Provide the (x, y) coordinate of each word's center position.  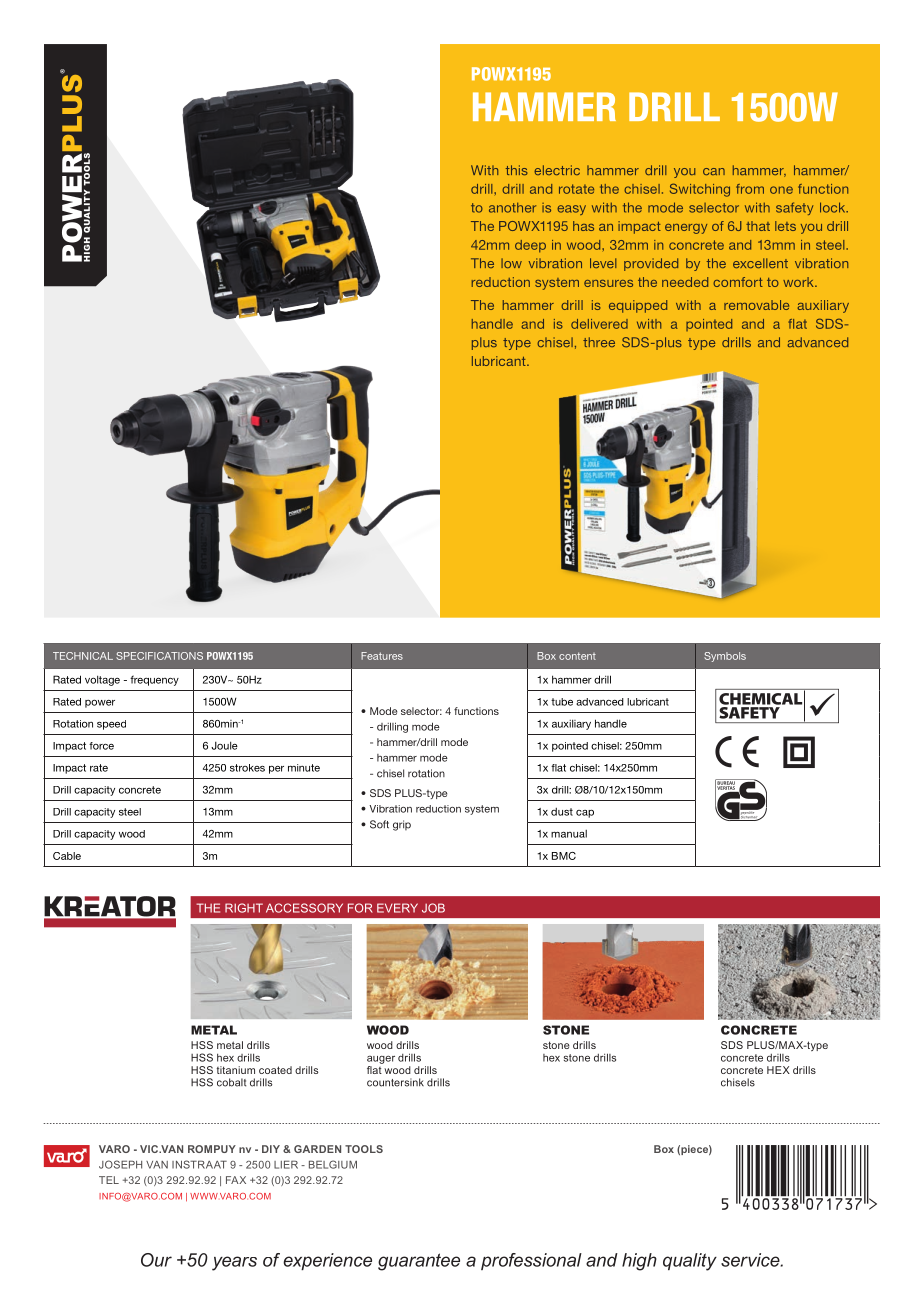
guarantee (419, 1262)
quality (690, 1262)
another (512, 207)
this (517, 170)
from (750, 189)
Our (156, 1260)
